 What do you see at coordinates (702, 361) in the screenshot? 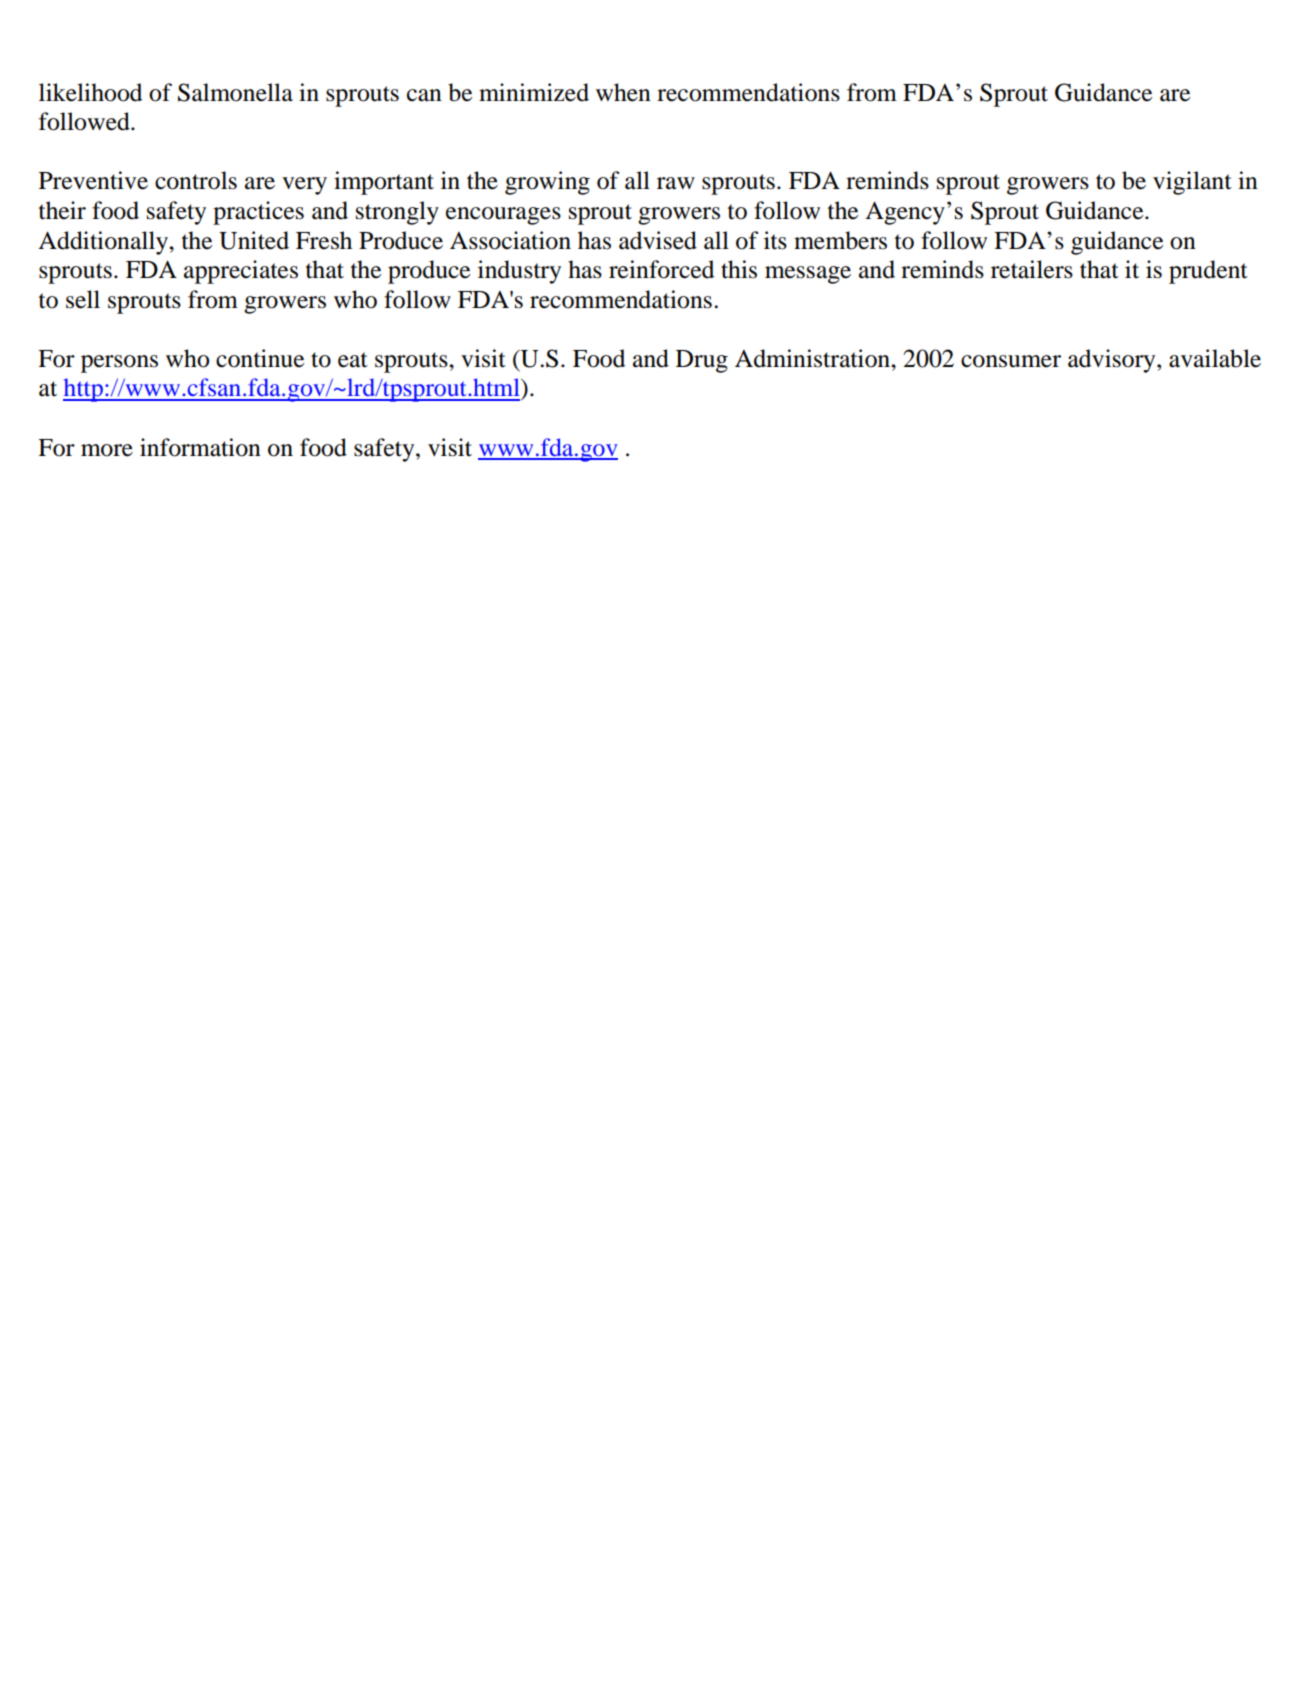
I see `Drug` at bounding box center [702, 361].
